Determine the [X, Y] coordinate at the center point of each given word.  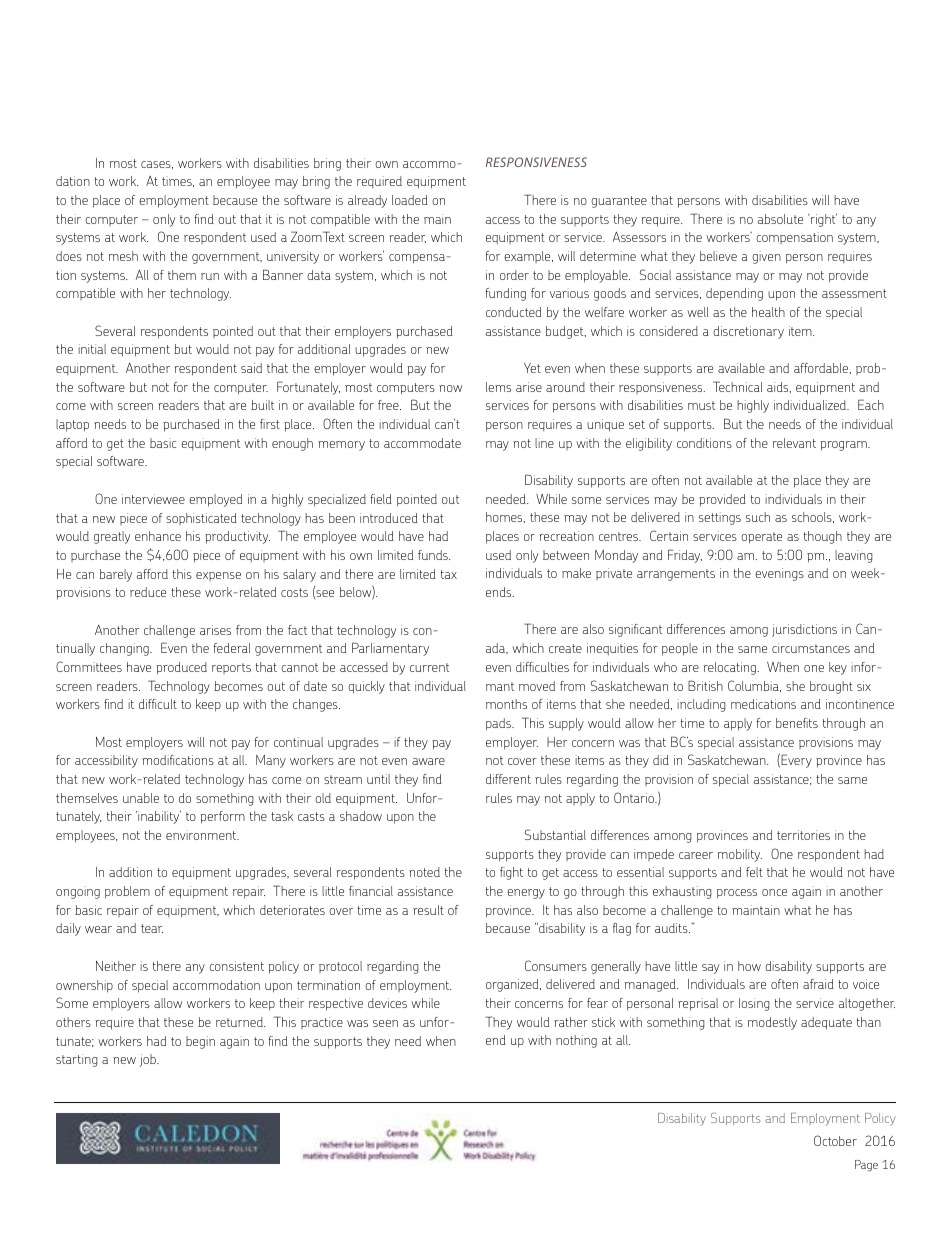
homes [505, 517]
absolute [780, 219]
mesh [123, 256]
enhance [158, 536]
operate [761, 538]
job [149, 1060]
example [528, 257]
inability [158, 817]
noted [424, 872]
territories [803, 835]
